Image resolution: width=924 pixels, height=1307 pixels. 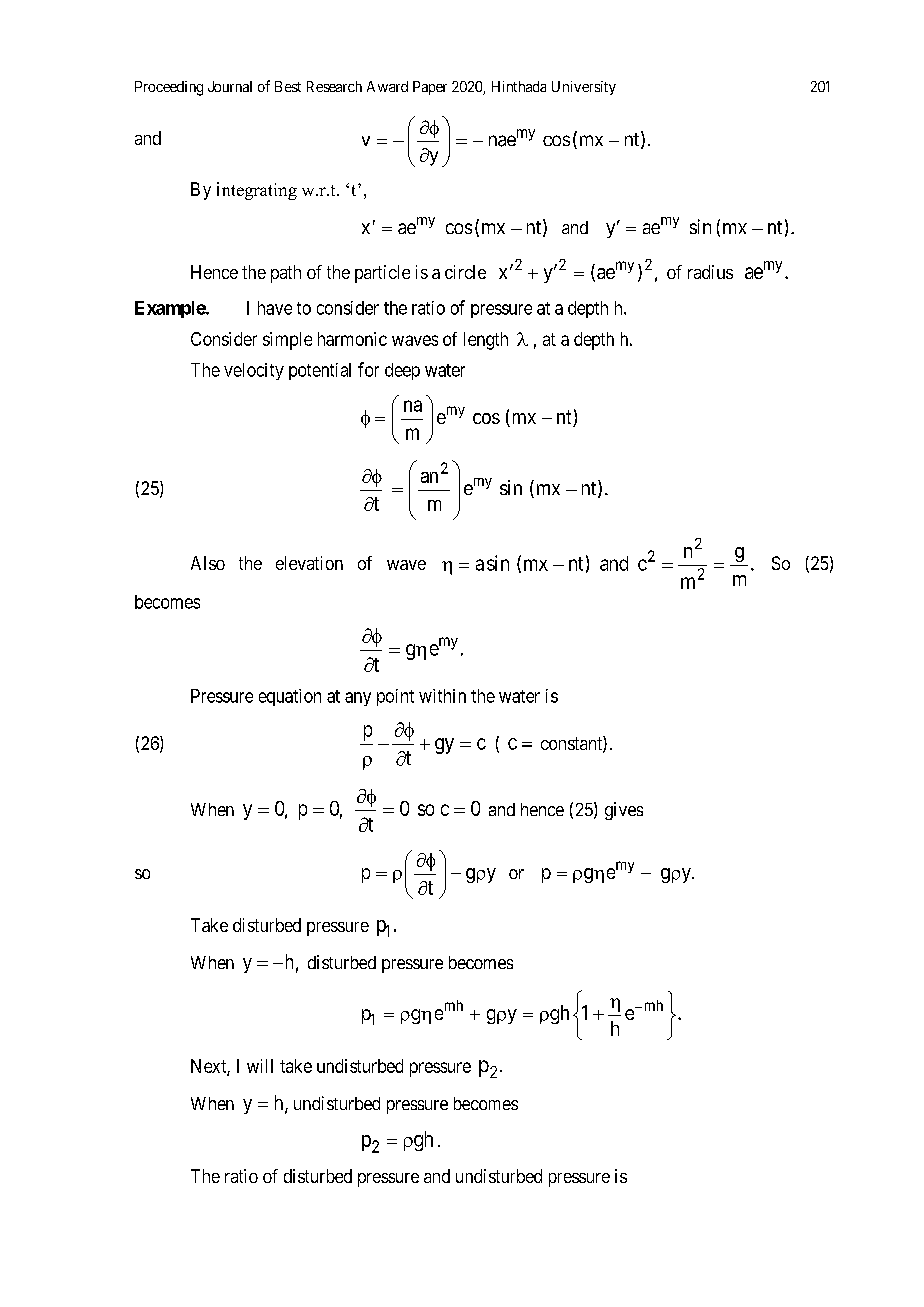 What do you see at coordinates (442, 696) in the screenshot?
I see `within` at bounding box center [442, 696].
